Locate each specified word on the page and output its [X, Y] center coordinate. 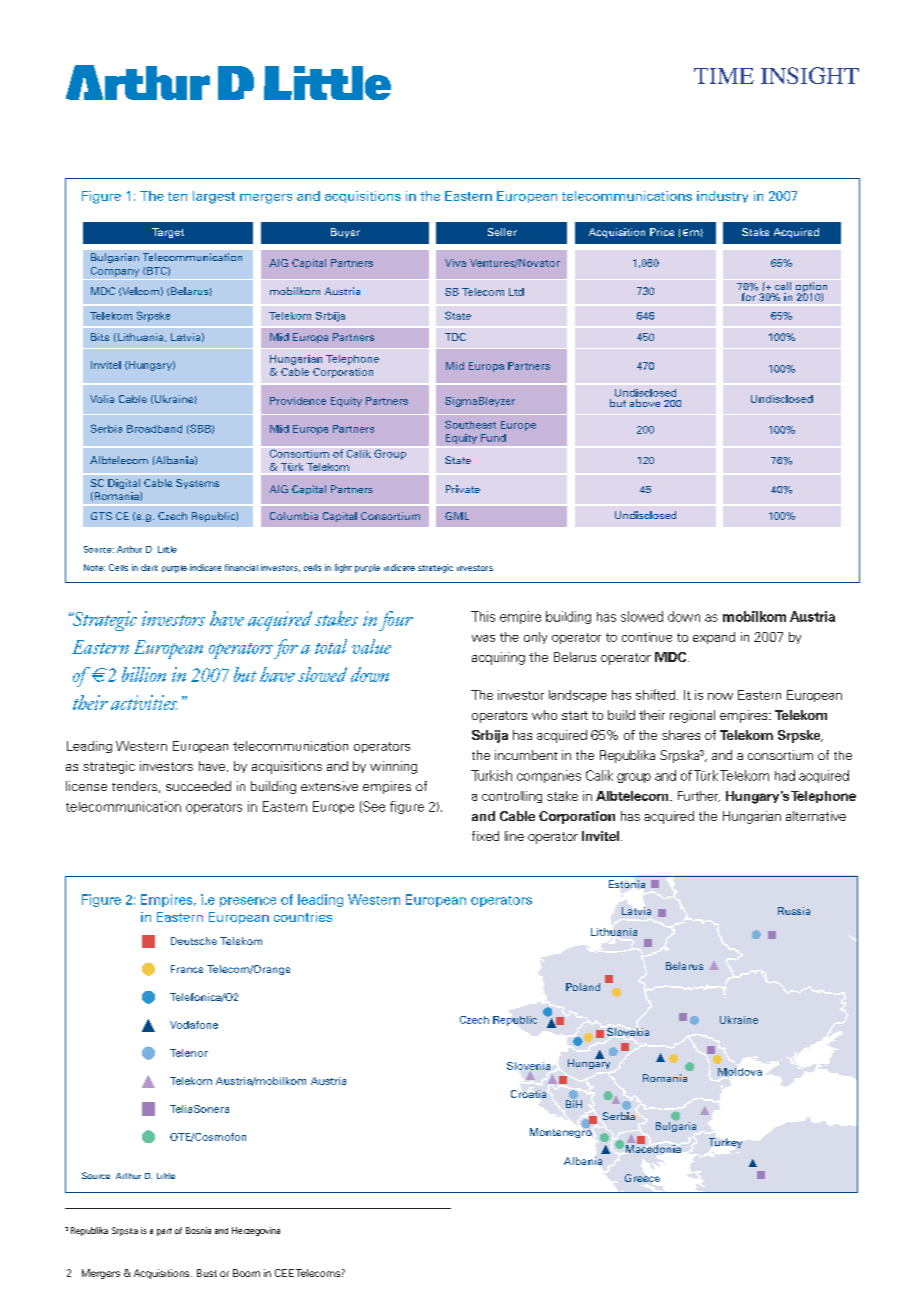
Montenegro [561, 1132]
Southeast [470, 424]
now [720, 696]
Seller [502, 232]
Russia [794, 911]
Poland [583, 987]
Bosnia [198, 1230]
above [645, 403]
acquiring [498, 658]
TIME [724, 76]
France [187, 969]
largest [214, 197]
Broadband [154, 429]
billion [144, 674]
